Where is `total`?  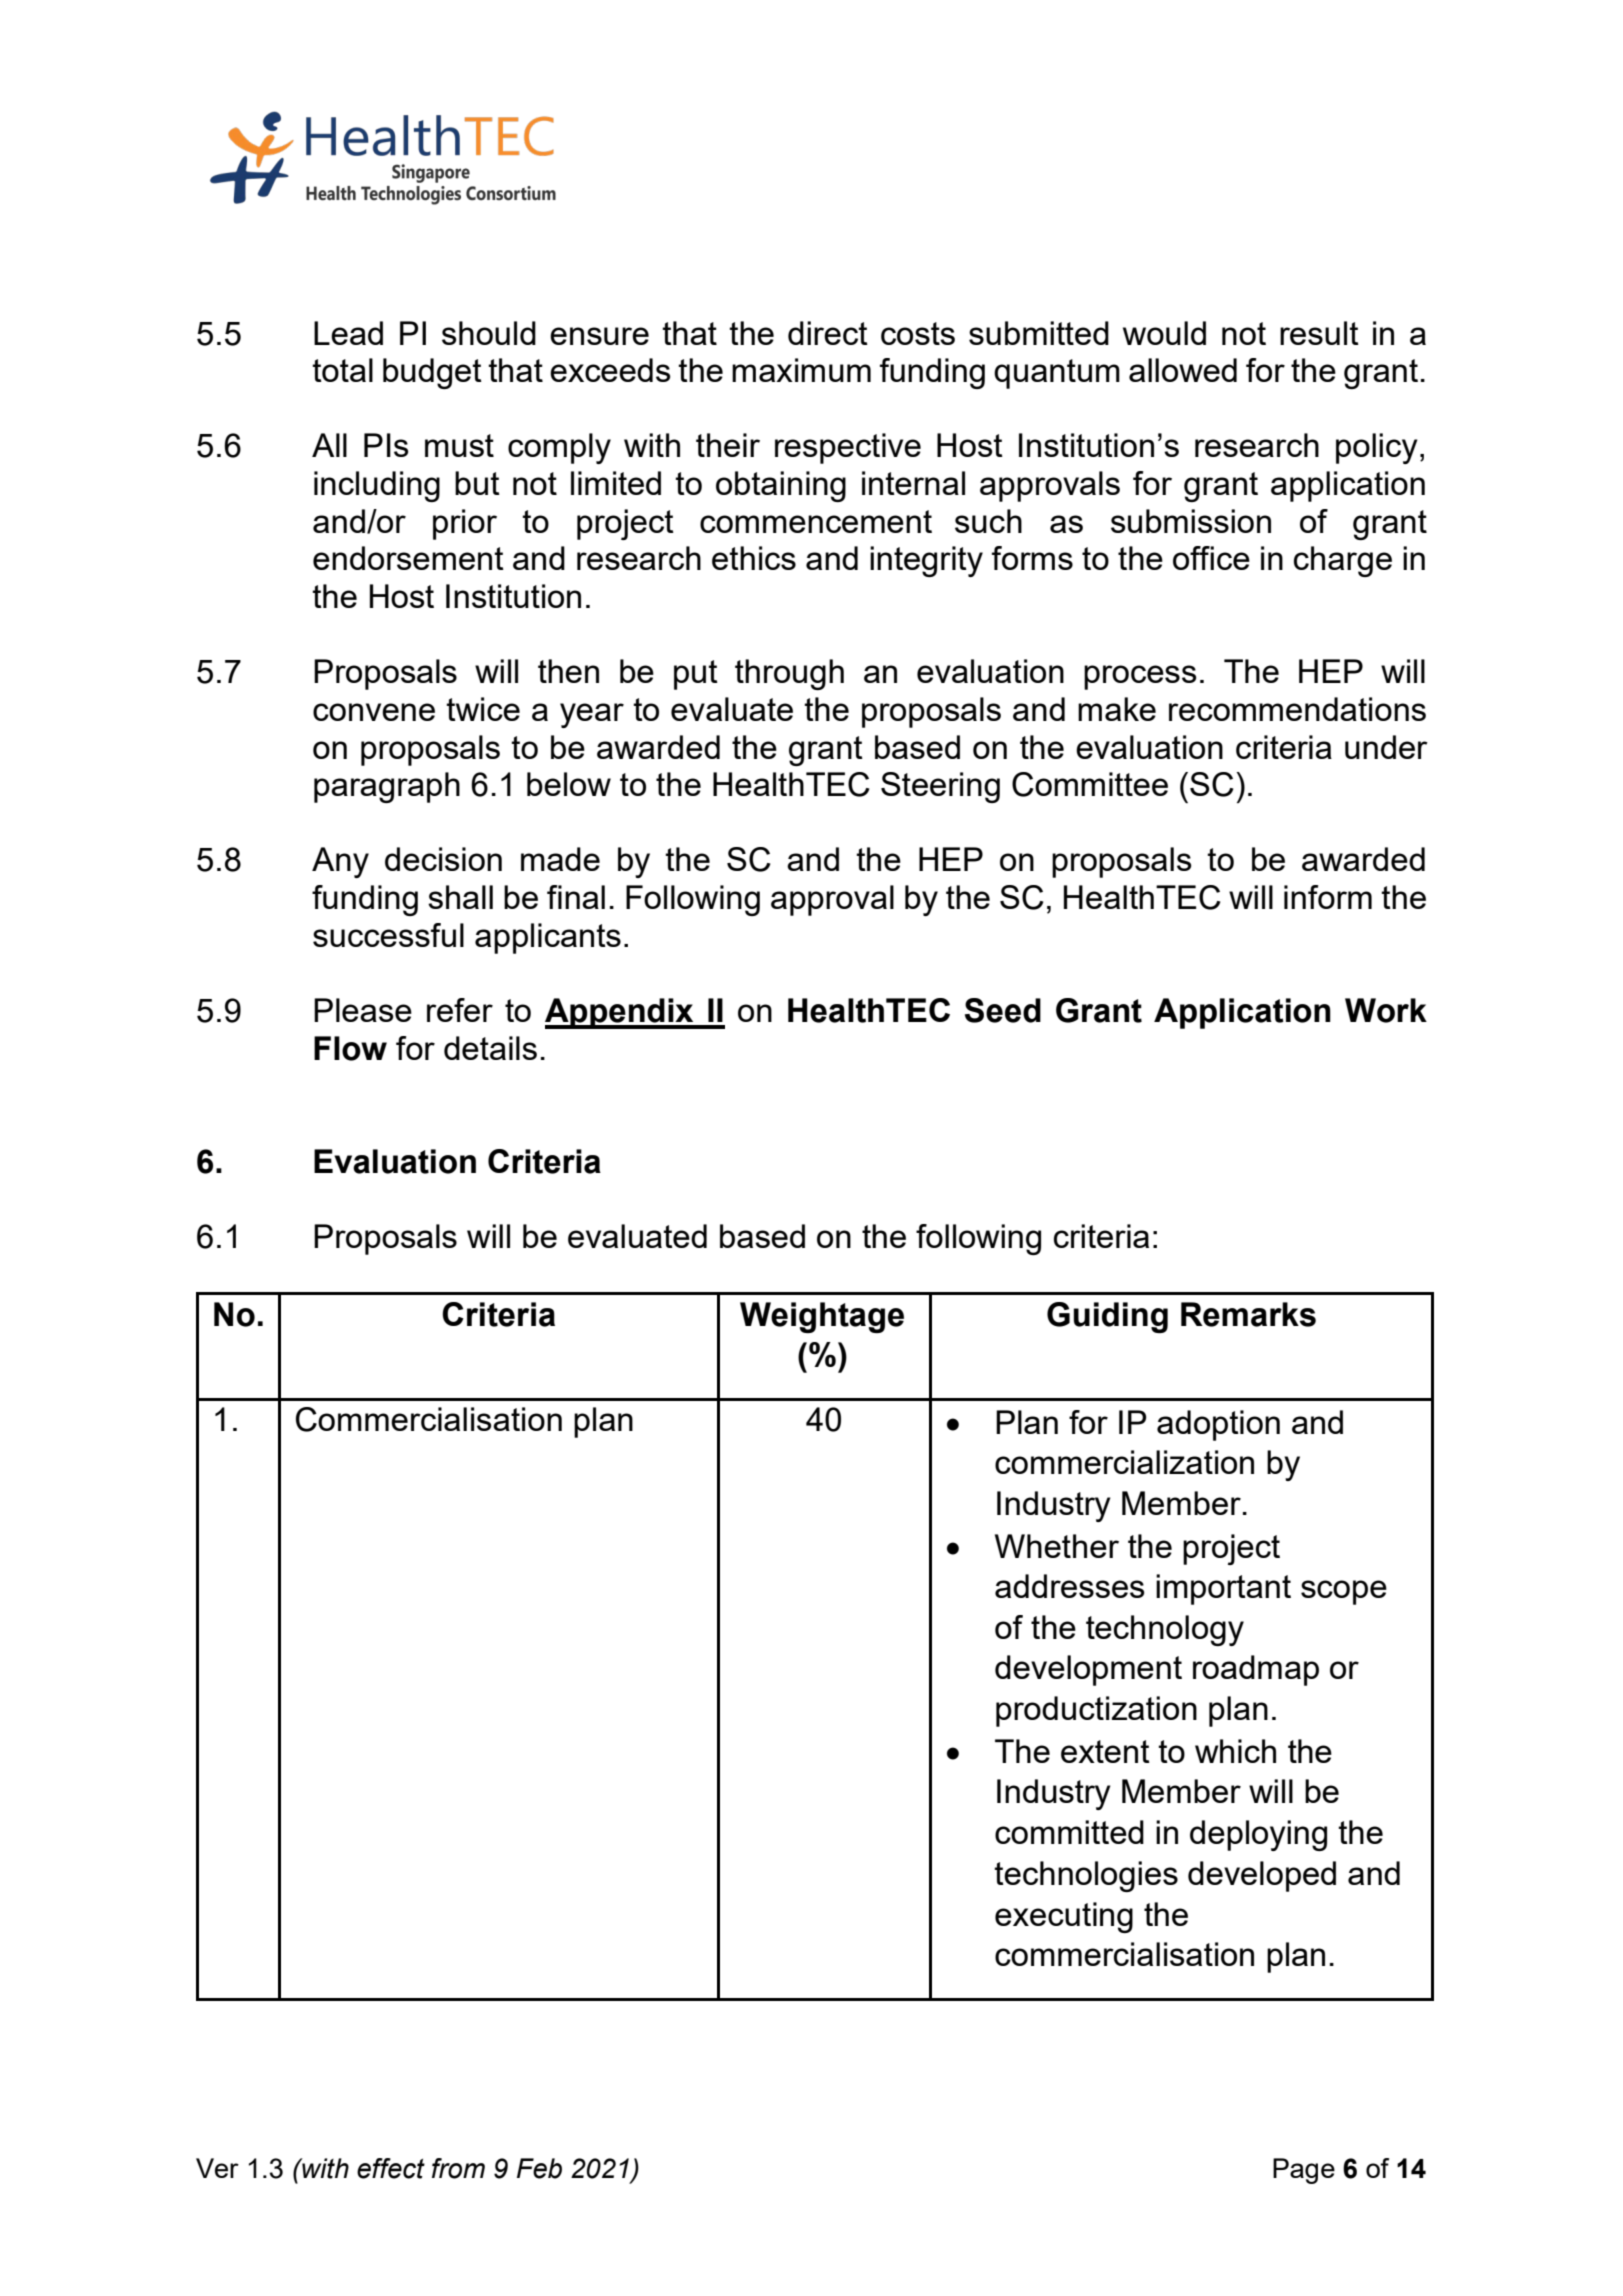 total is located at coordinates (342, 370).
